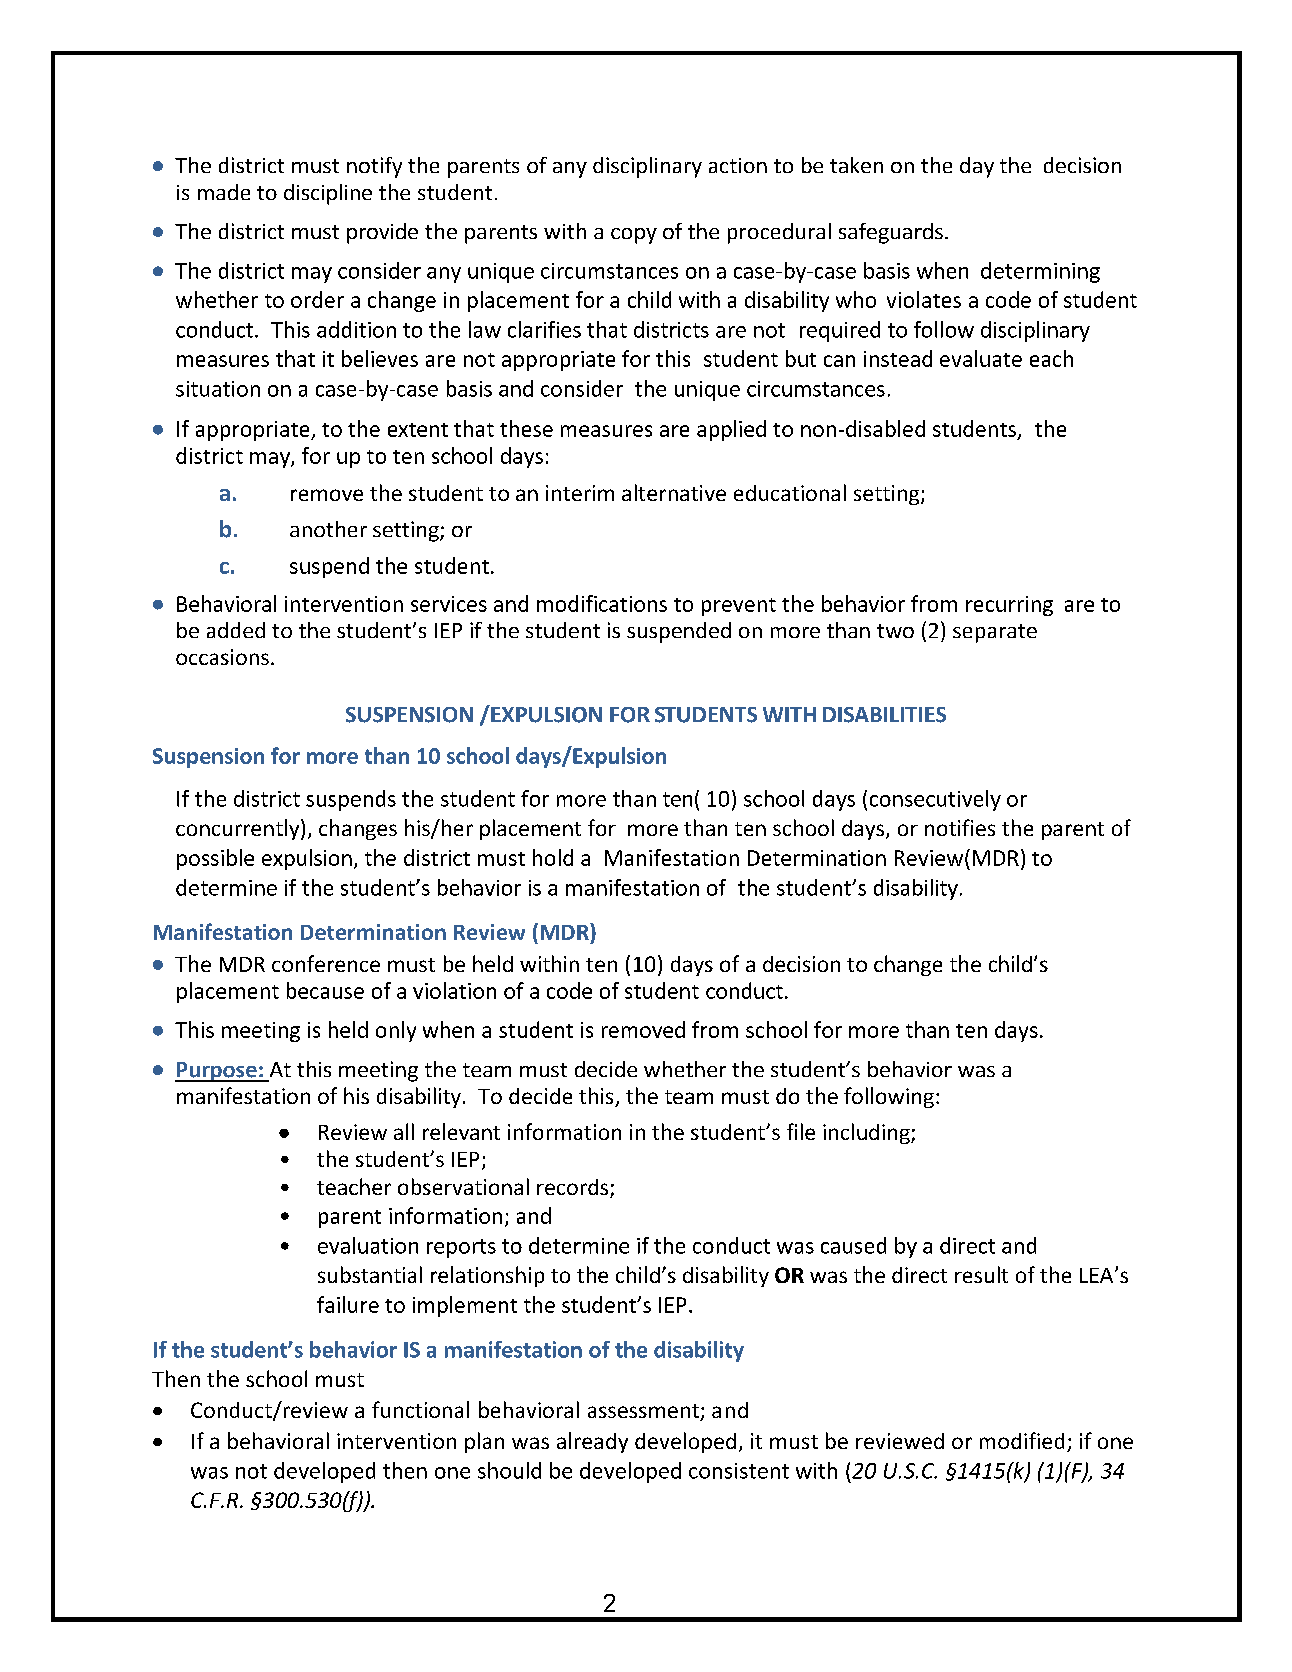 This document has height=1672, width=1292. What do you see at coordinates (328, 194) in the document?
I see `discipline` at bounding box center [328, 194].
